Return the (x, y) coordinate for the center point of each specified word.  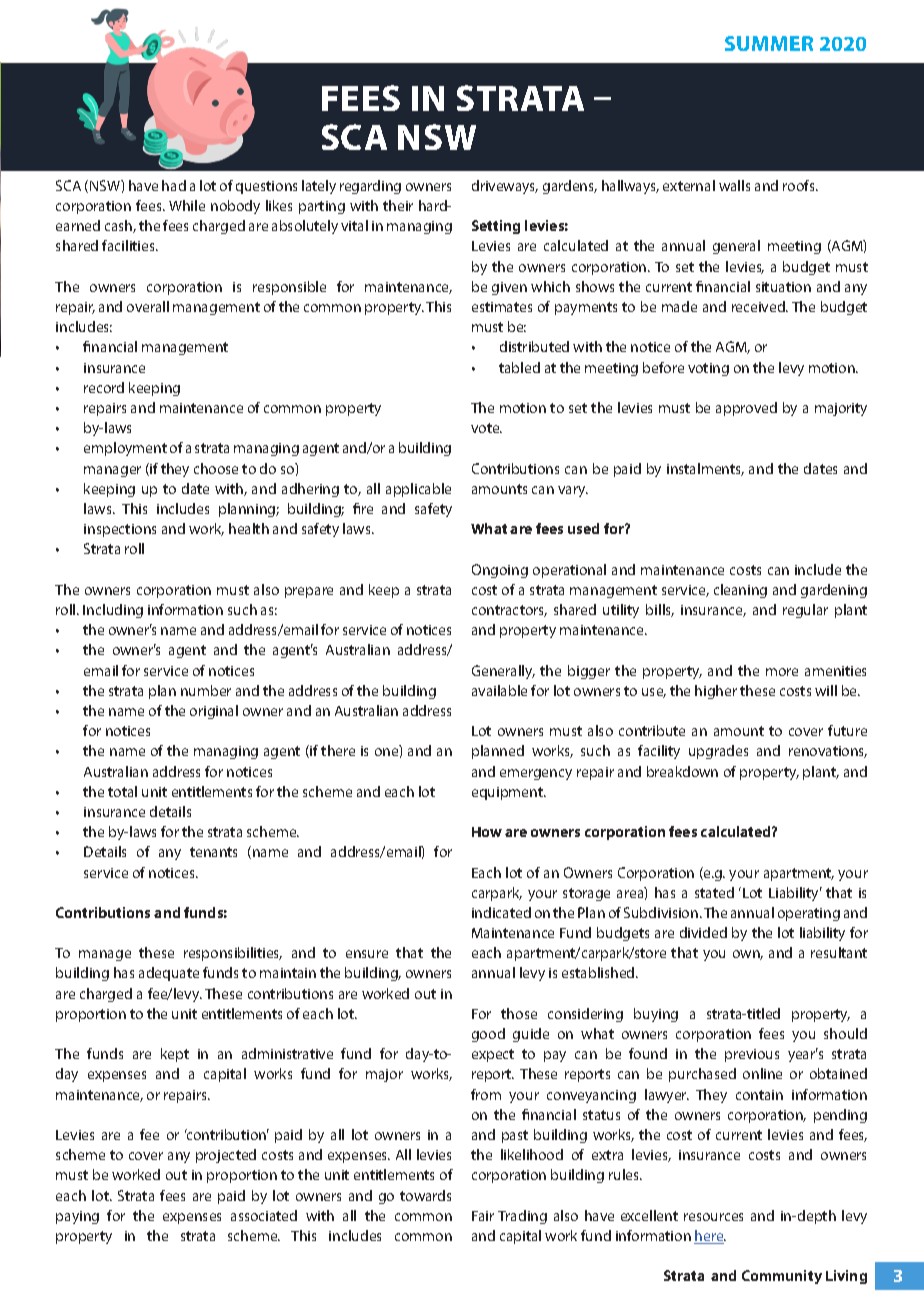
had (174, 185)
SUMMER (769, 43)
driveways (505, 187)
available (499, 690)
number (206, 690)
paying (77, 1217)
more (782, 672)
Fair (483, 1216)
